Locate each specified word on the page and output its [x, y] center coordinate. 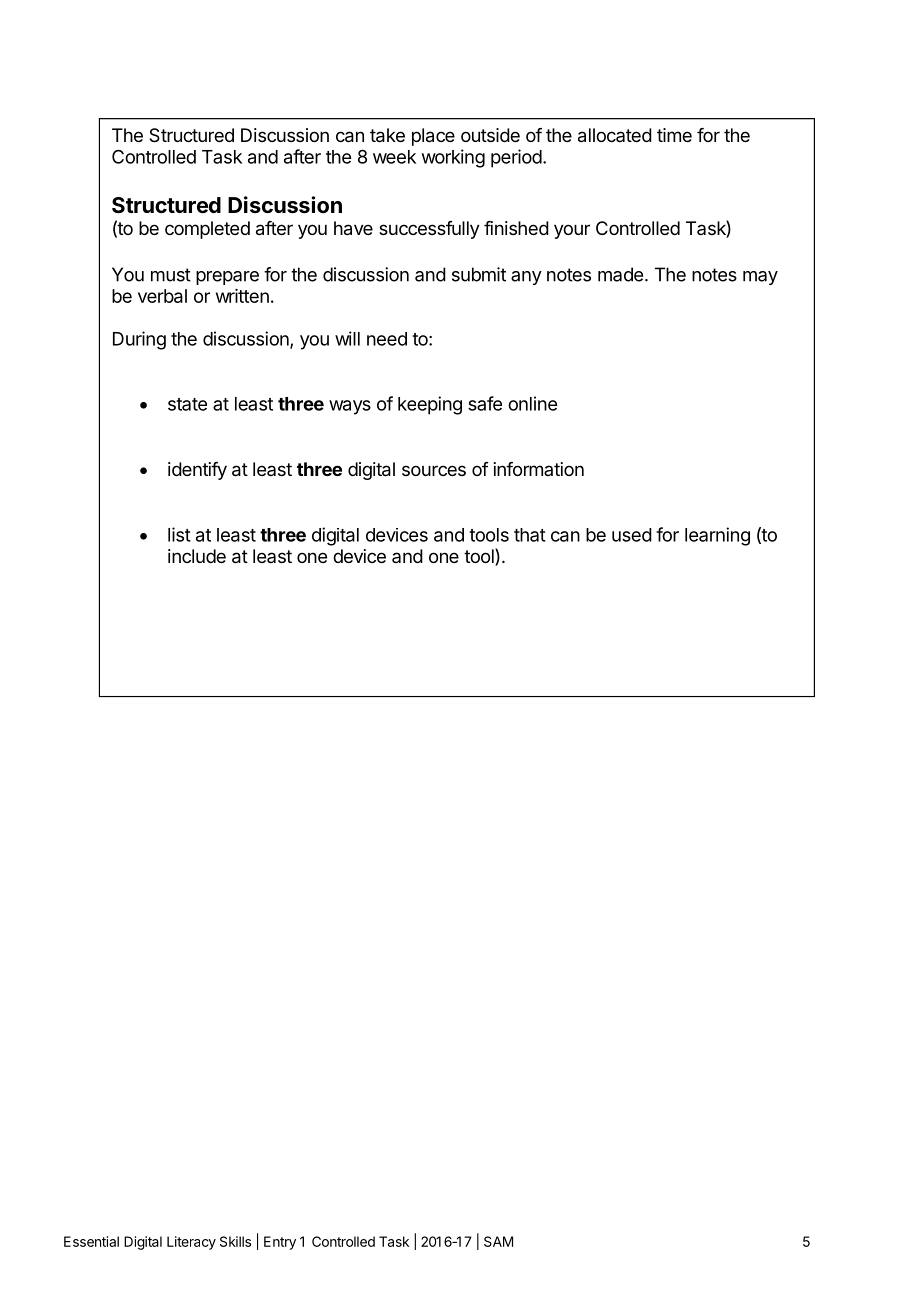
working [453, 158]
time [674, 135]
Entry [280, 1243]
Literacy [191, 1243]
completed [207, 230]
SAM [498, 1241]
